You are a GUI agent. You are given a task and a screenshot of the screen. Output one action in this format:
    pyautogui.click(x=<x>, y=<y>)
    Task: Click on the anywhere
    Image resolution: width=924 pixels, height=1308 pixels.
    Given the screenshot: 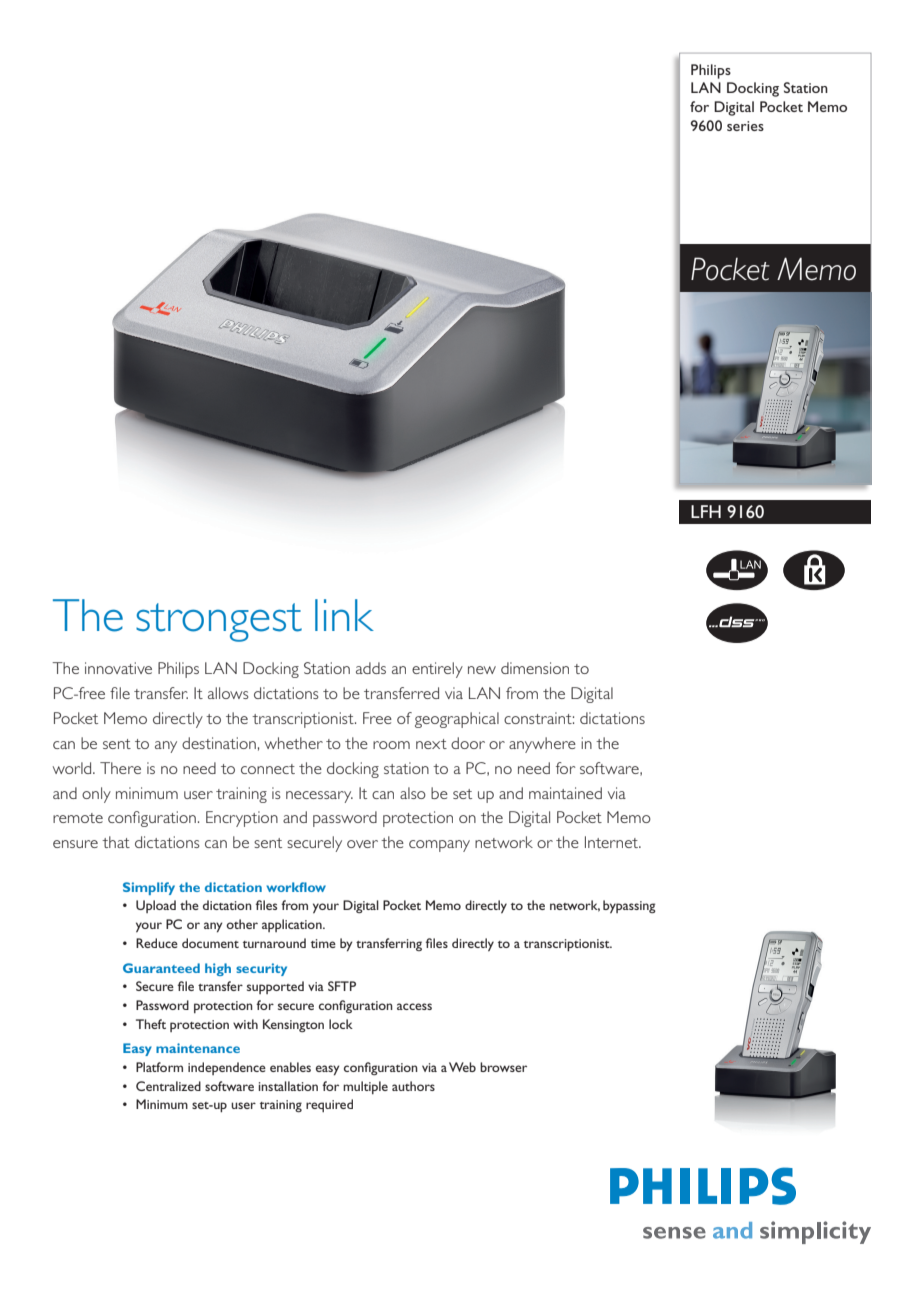 What is the action you would take?
    pyautogui.click(x=542, y=745)
